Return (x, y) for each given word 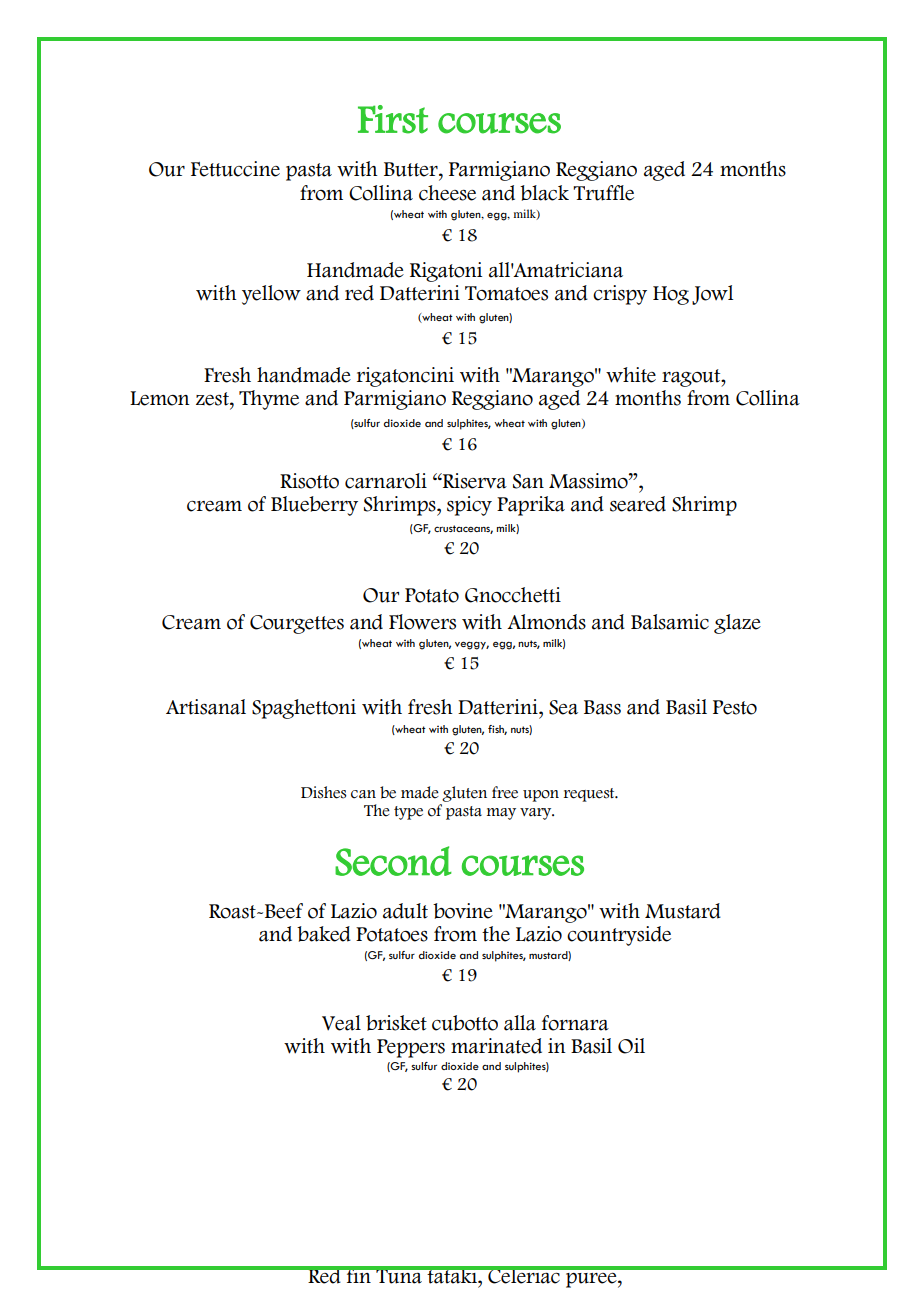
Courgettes (297, 624)
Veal (341, 1023)
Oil (631, 1046)
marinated (496, 1046)
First (393, 119)
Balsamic (670, 622)
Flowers (422, 622)
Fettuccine (235, 169)
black (544, 193)
